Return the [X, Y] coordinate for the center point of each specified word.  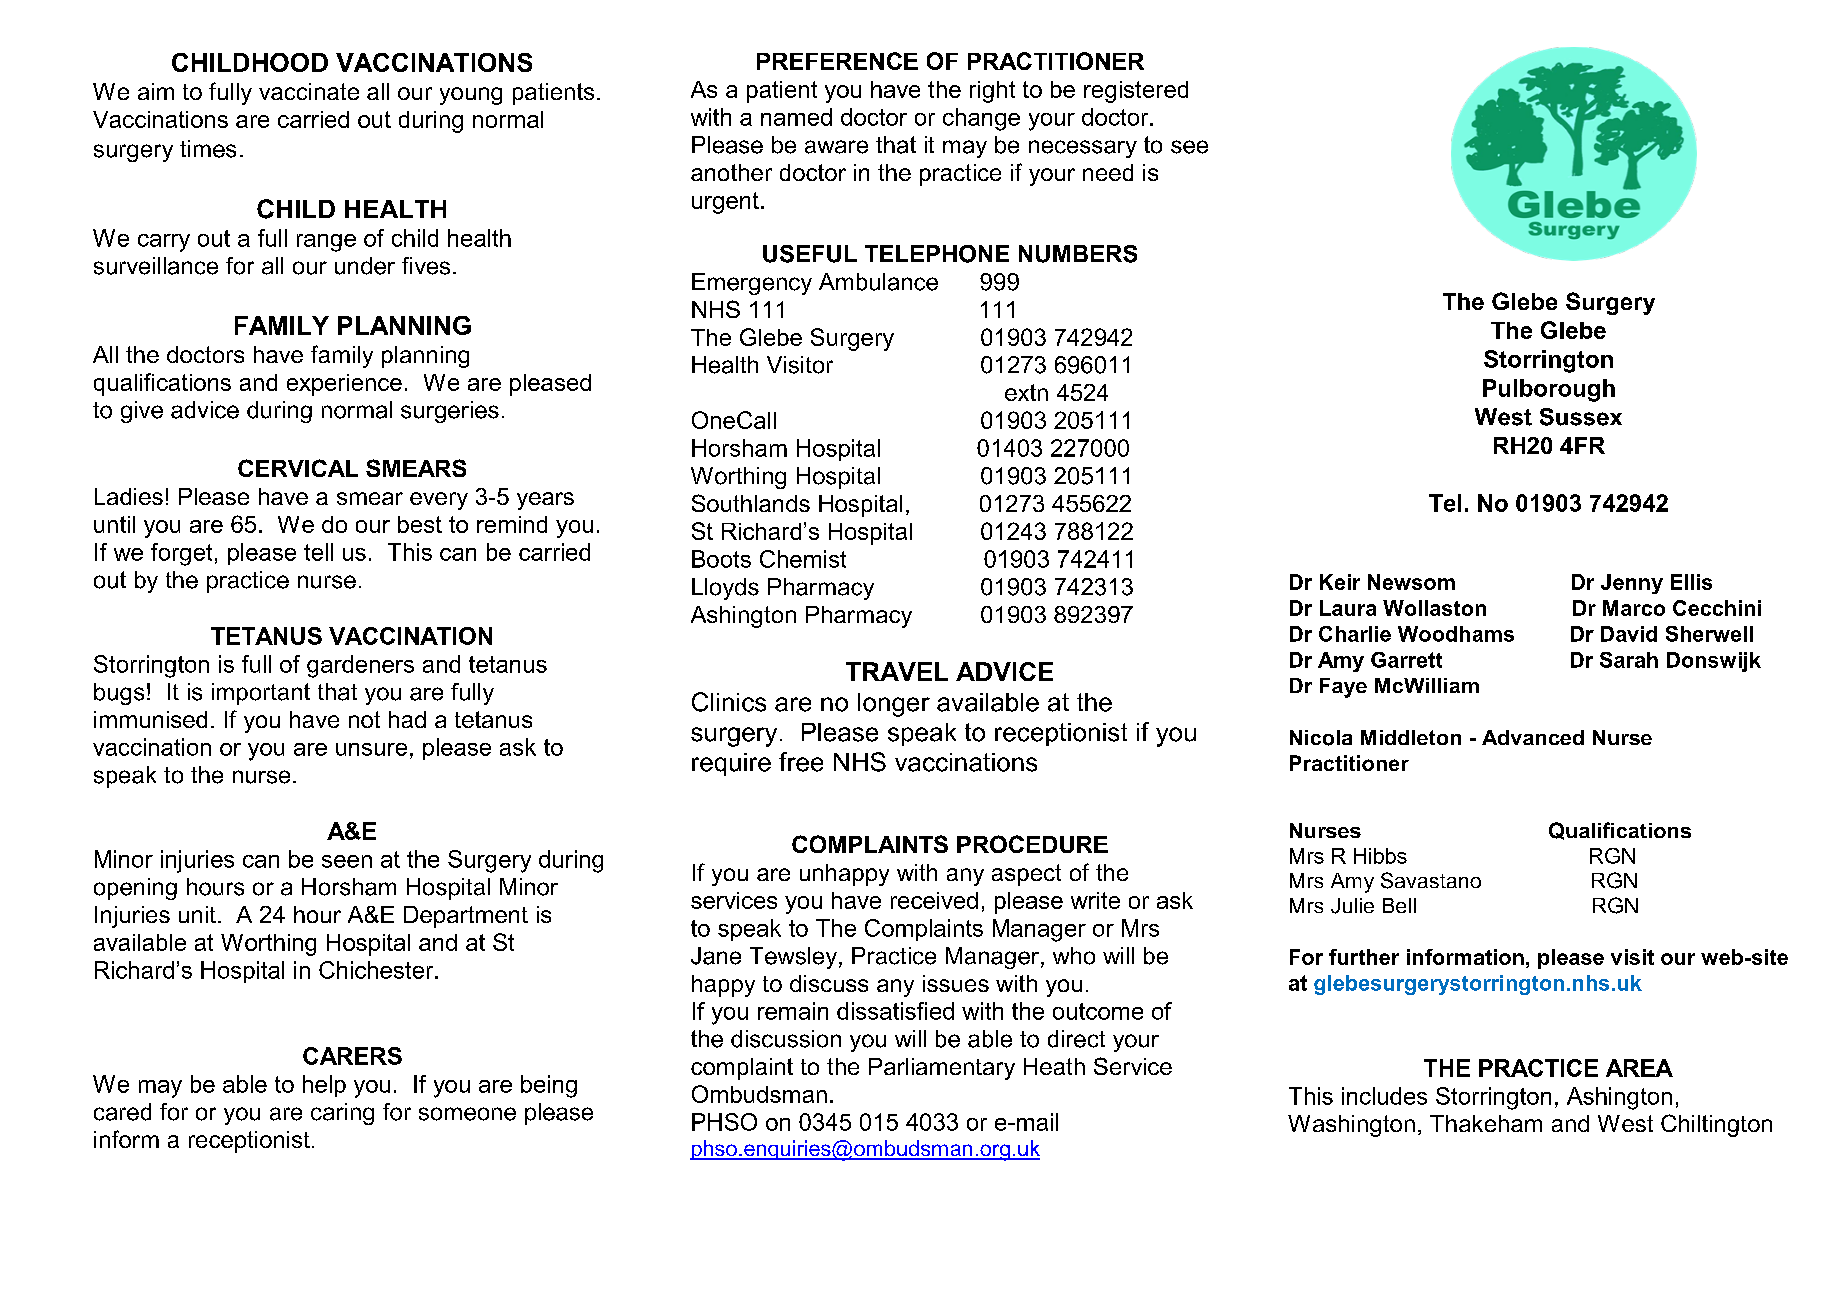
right [992, 92]
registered [1136, 92]
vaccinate [309, 91]
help [324, 1086]
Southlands [751, 503]
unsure [371, 749]
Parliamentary [942, 1069]
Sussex [1581, 417]
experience [344, 385]
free [801, 762]
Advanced [1533, 737]
